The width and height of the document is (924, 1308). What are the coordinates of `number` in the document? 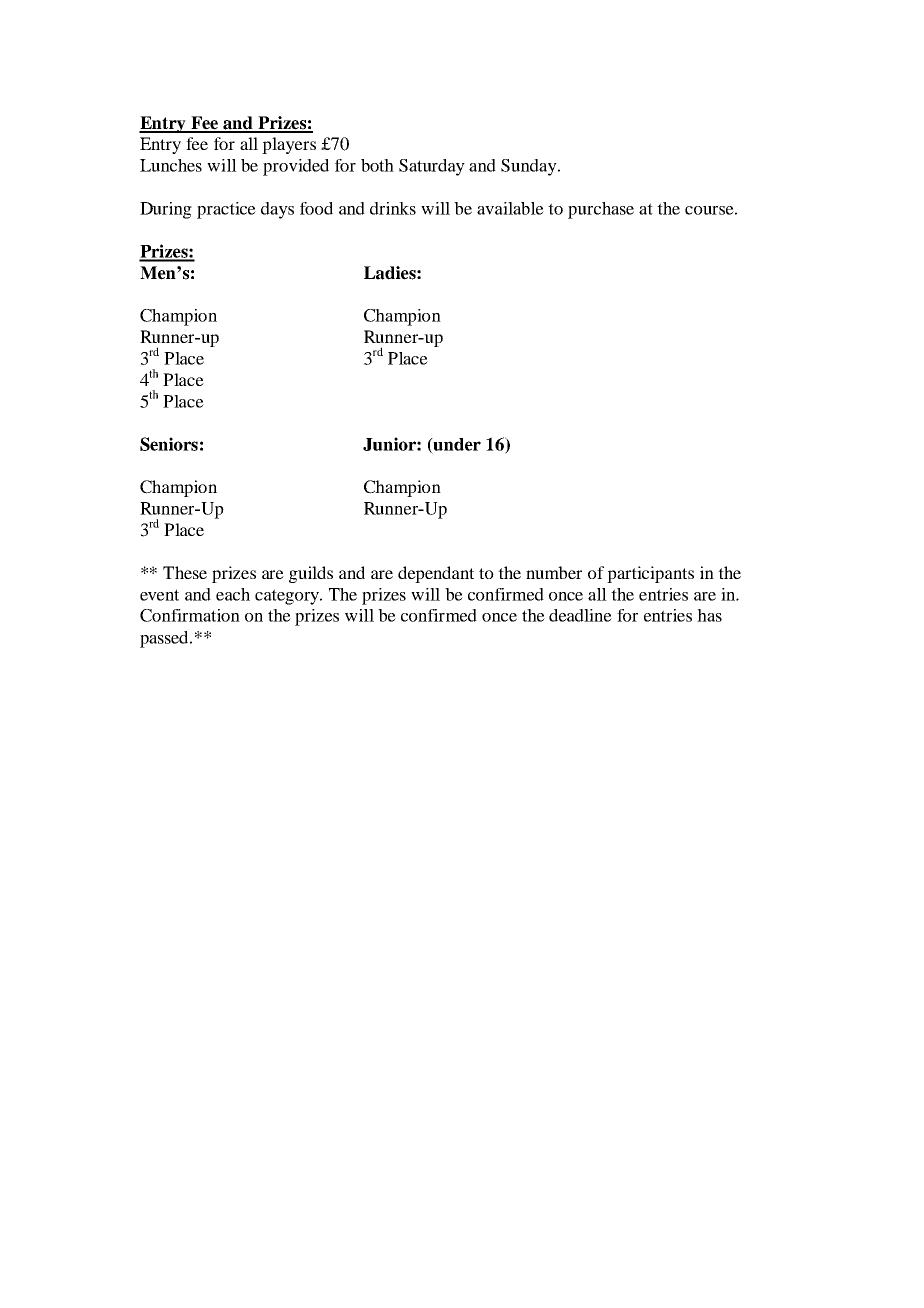 It's located at (554, 572).
